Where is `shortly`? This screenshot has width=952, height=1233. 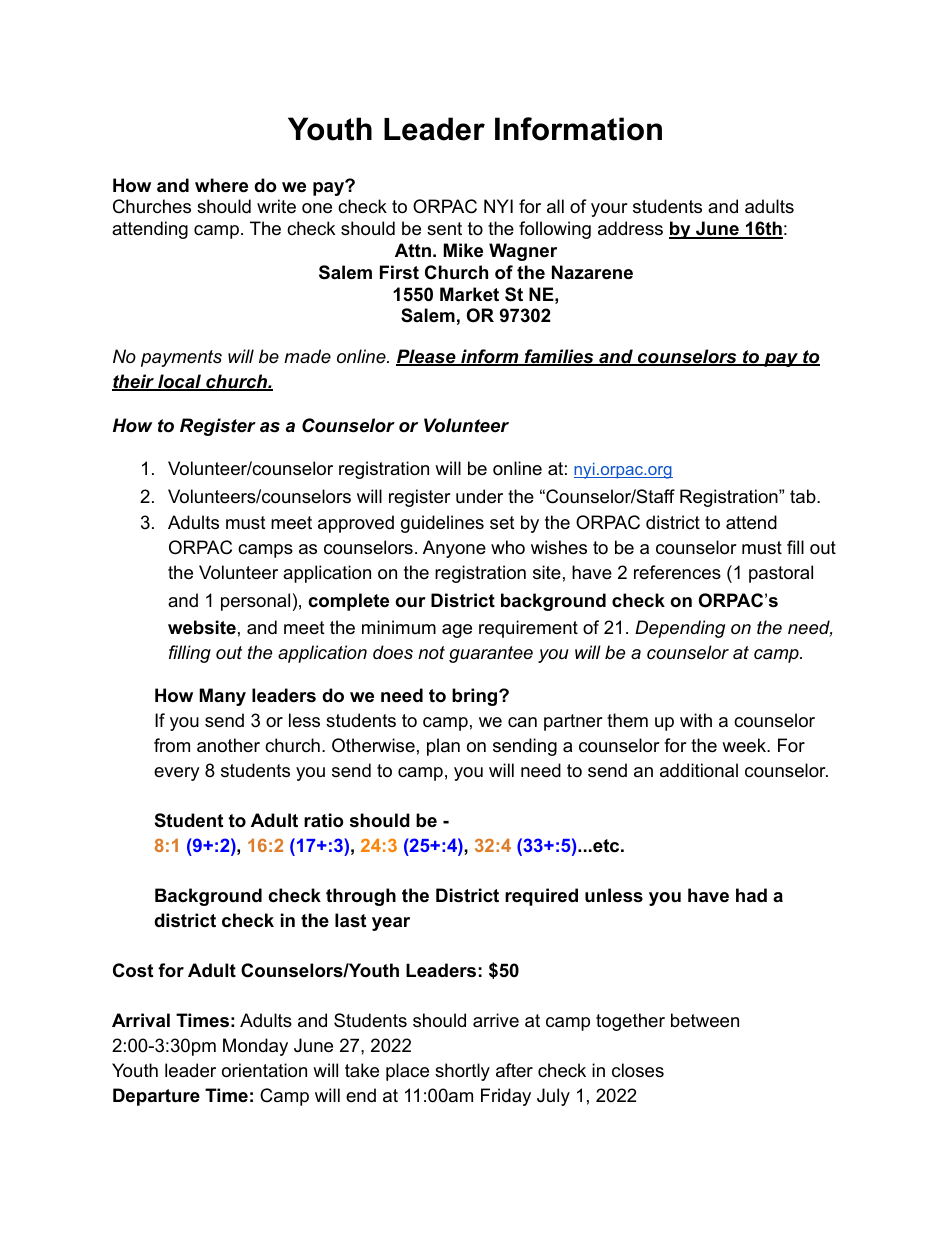 shortly is located at coordinates (462, 1072).
